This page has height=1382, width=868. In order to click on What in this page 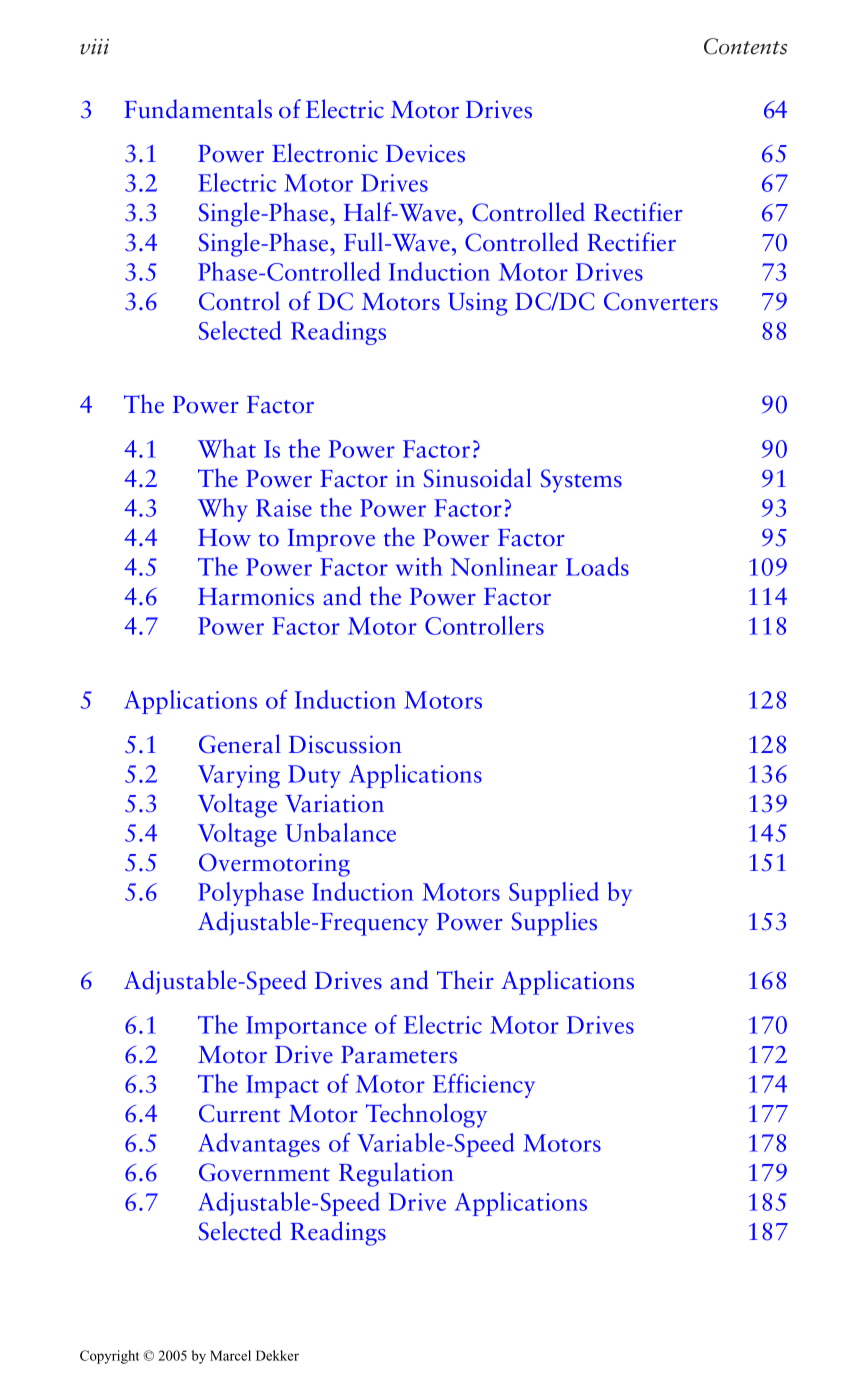, I will do `click(226, 448)`.
